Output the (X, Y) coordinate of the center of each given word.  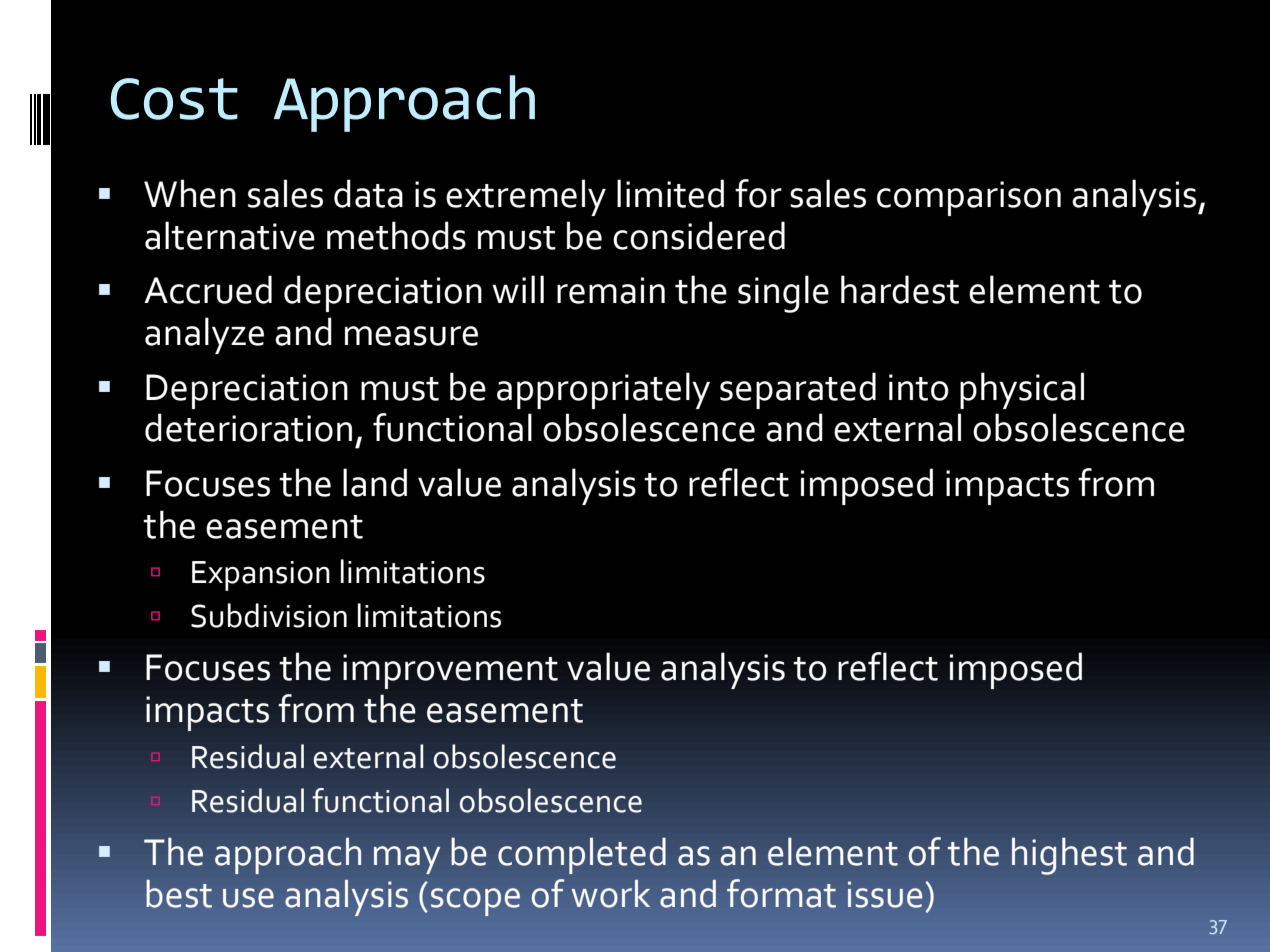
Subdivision (269, 615)
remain (611, 290)
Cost (174, 99)
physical (1022, 390)
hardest (900, 289)
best (179, 894)
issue (885, 894)
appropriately (603, 390)
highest (1069, 856)
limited (670, 193)
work (611, 894)
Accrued (208, 289)
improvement (450, 671)
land (375, 482)
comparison (969, 198)
